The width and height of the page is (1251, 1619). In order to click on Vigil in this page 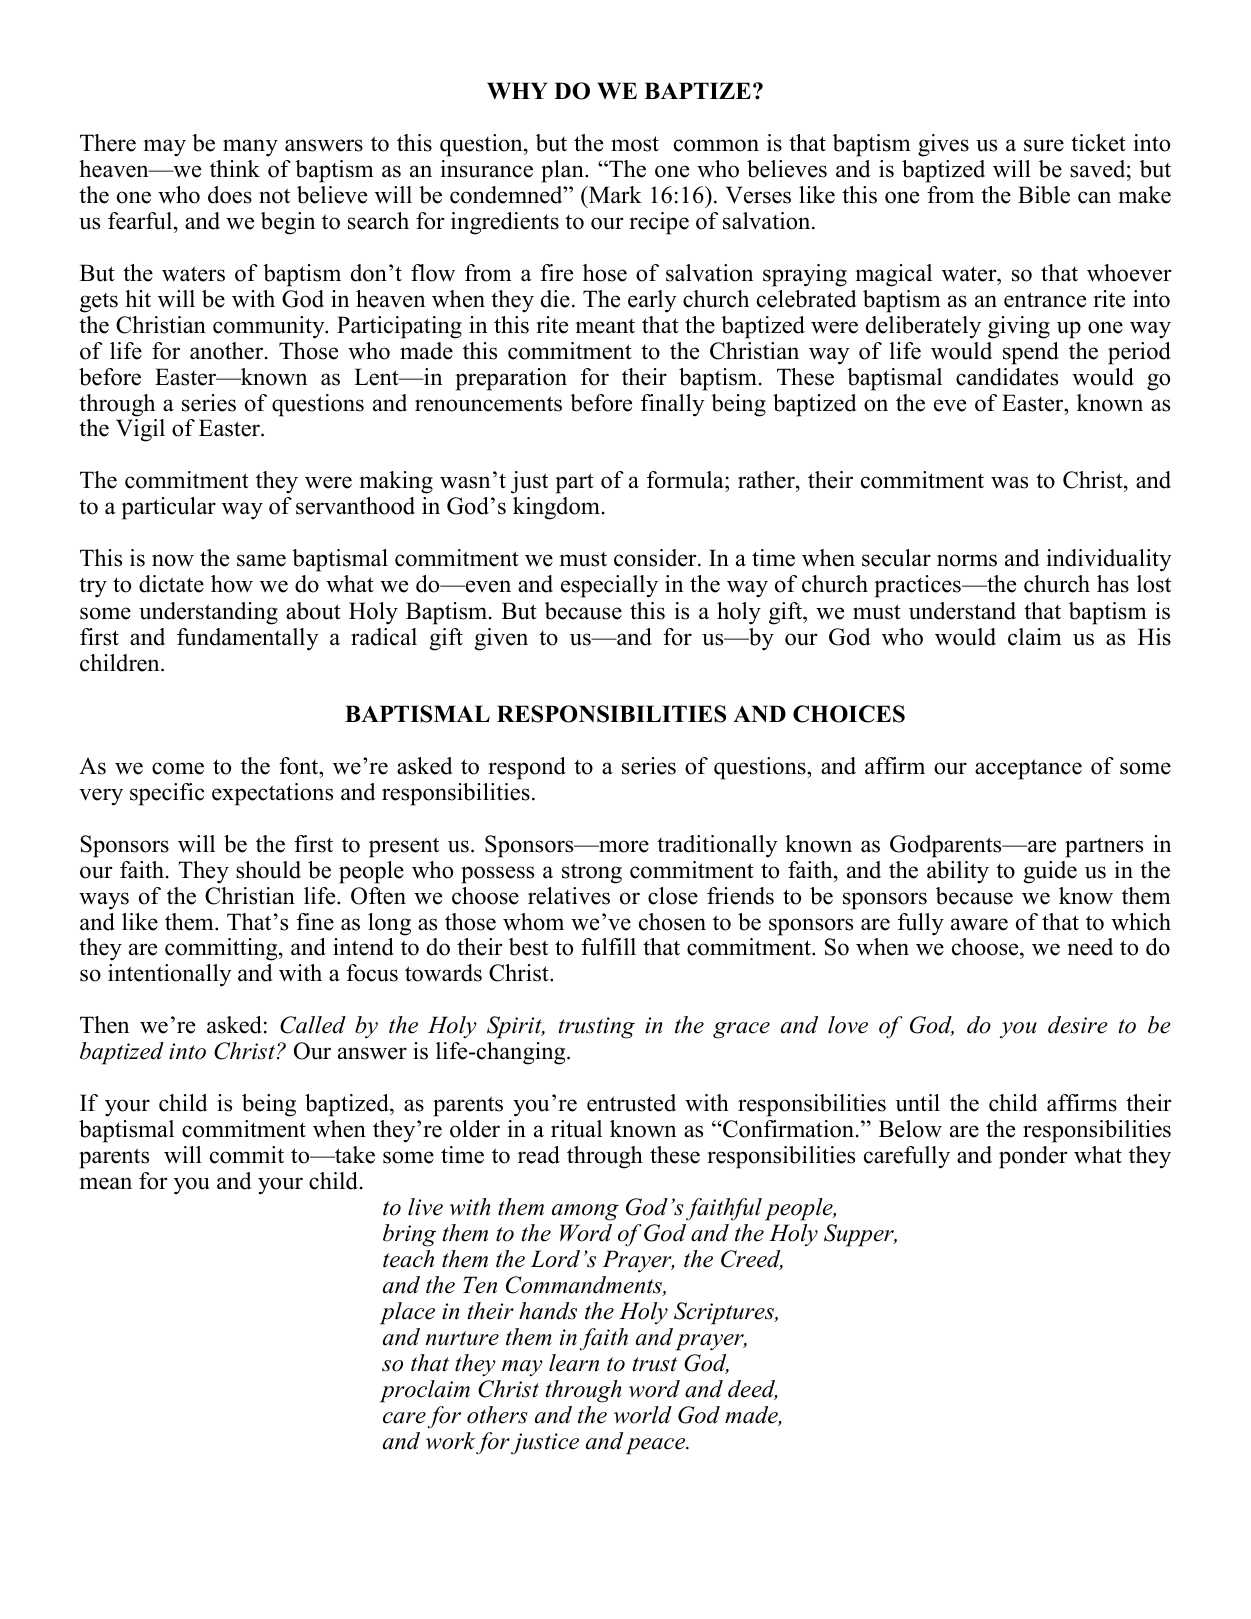, I will do `click(140, 430)`.
